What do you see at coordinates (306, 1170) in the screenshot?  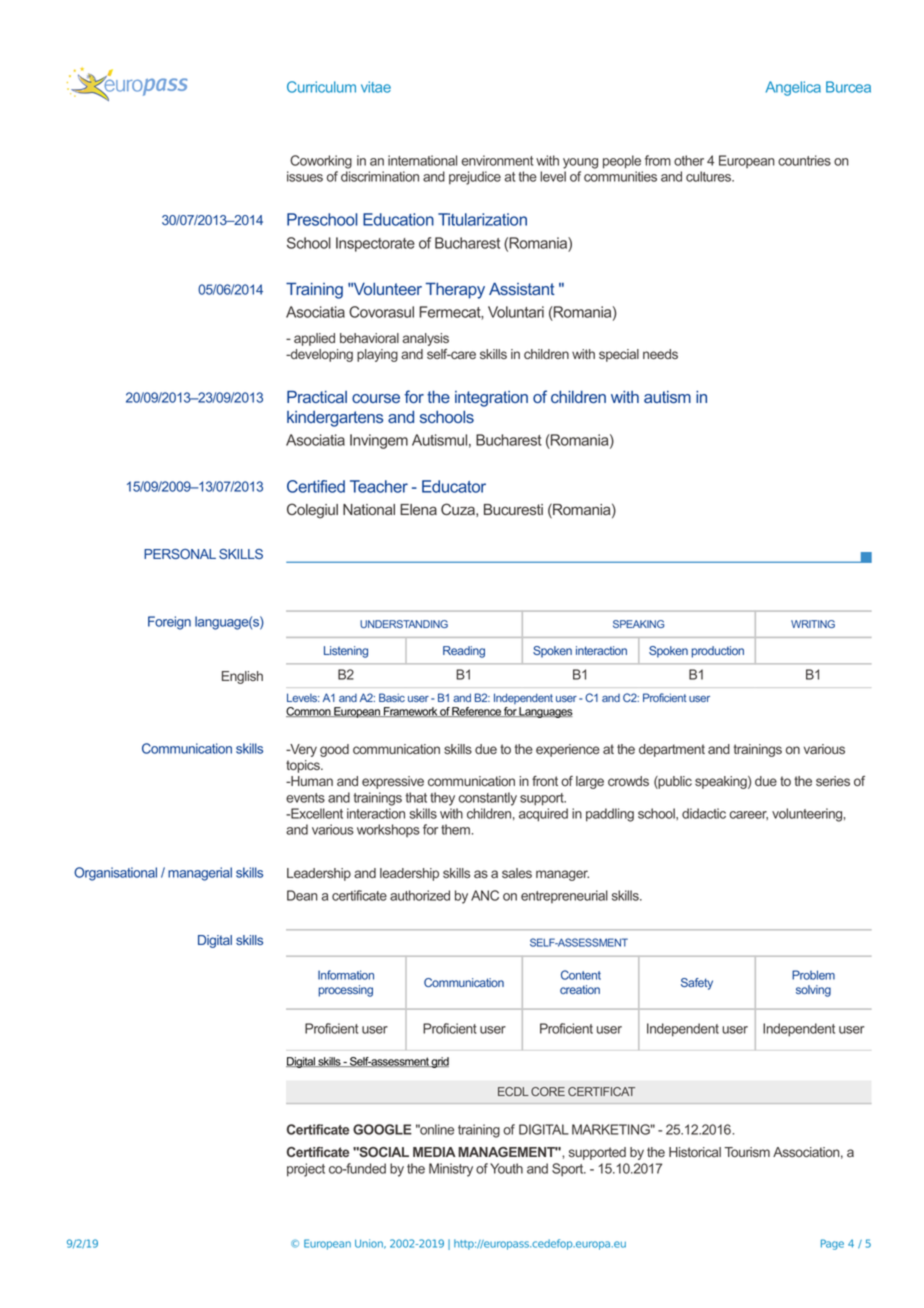 I see `project` at bounding box center [306, 1170].
